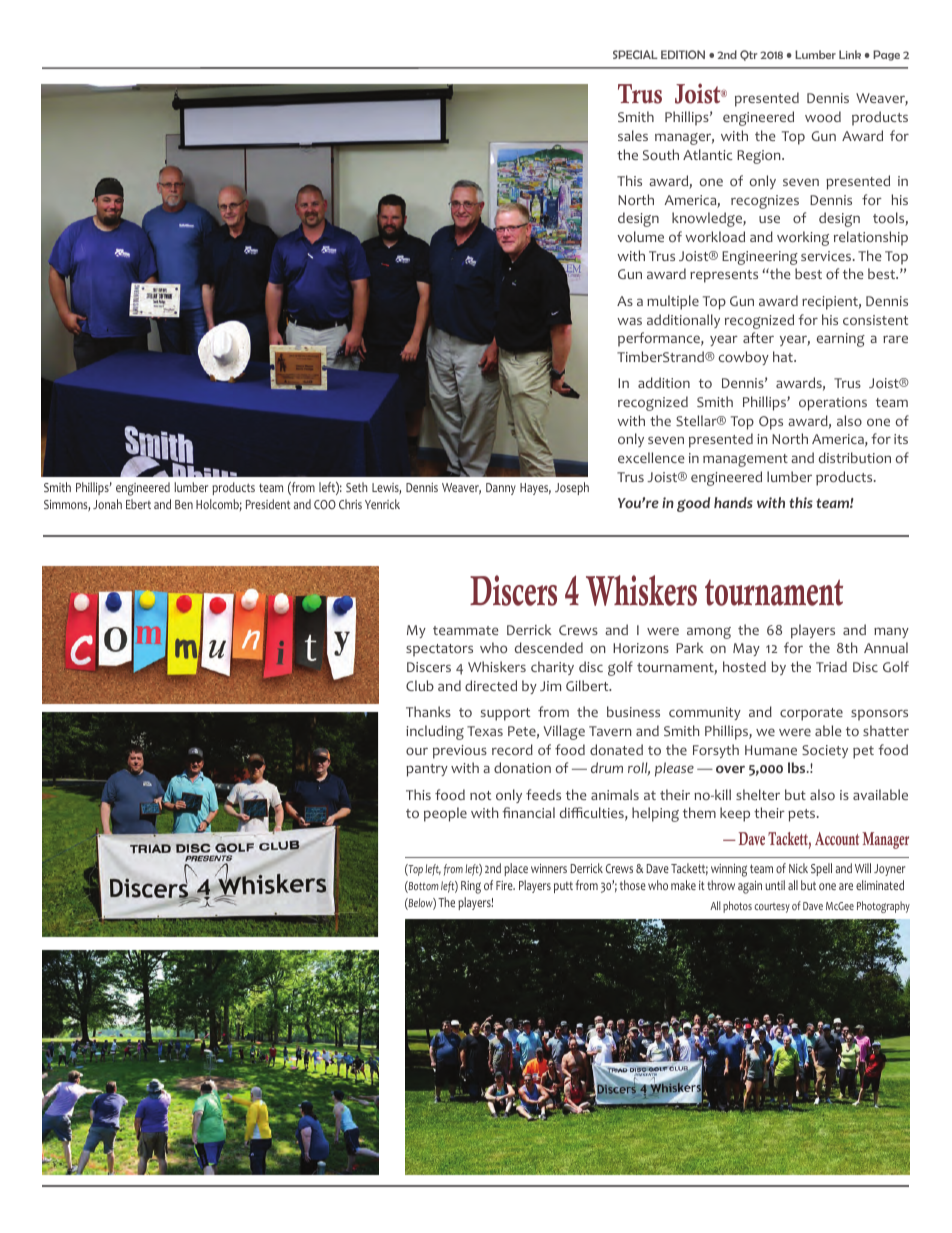 The height and width of the screenshot is (1233, 952). I want to click on sales, so click(633, 135).
